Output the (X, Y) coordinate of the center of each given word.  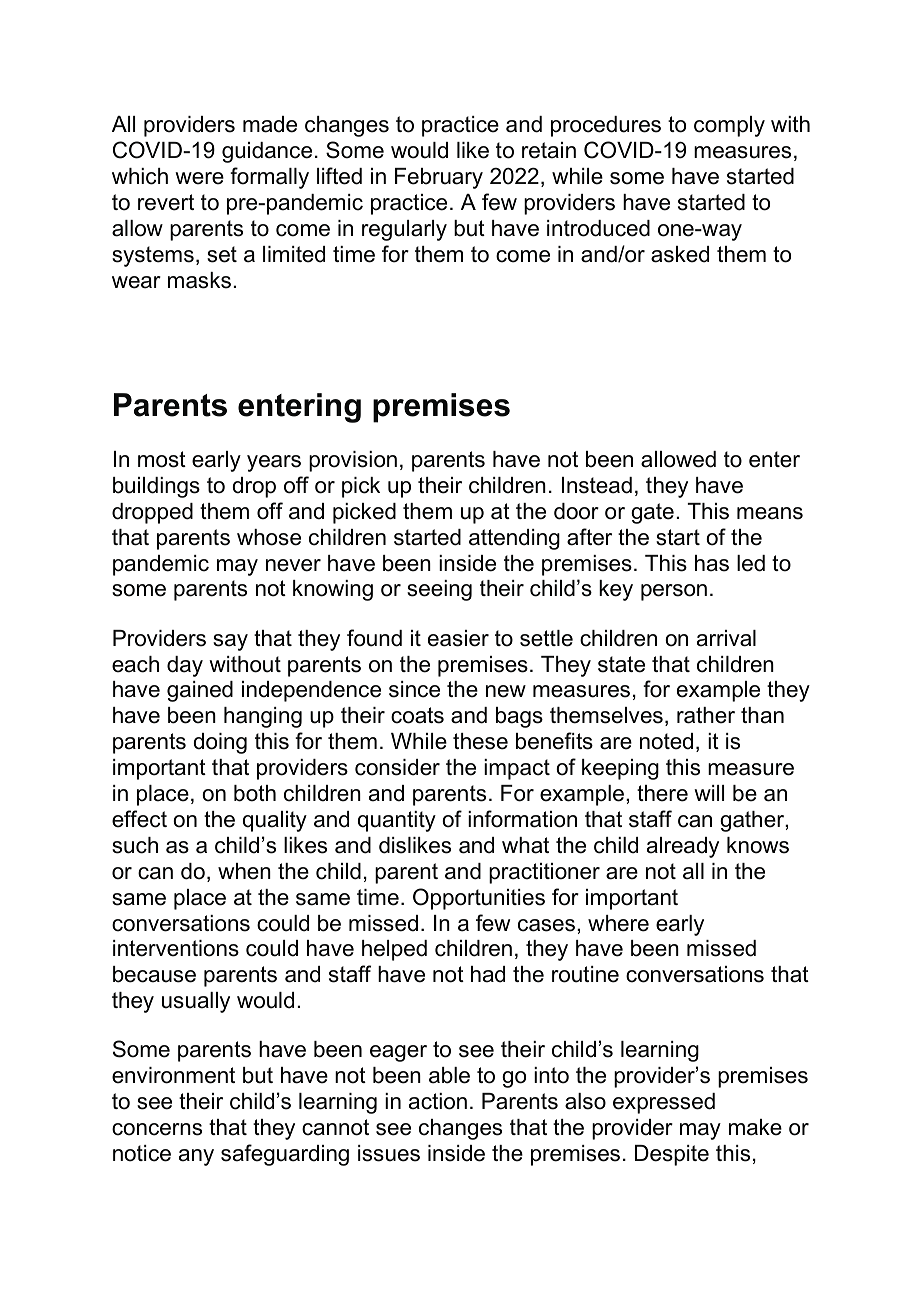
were (199, 178)
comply (729, 126)
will (709, 793)
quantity (397, 821)
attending (514, 539)
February (439, 178)
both (255, 793)
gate (652, 513)
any (196, 1157)
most (162, 459)
